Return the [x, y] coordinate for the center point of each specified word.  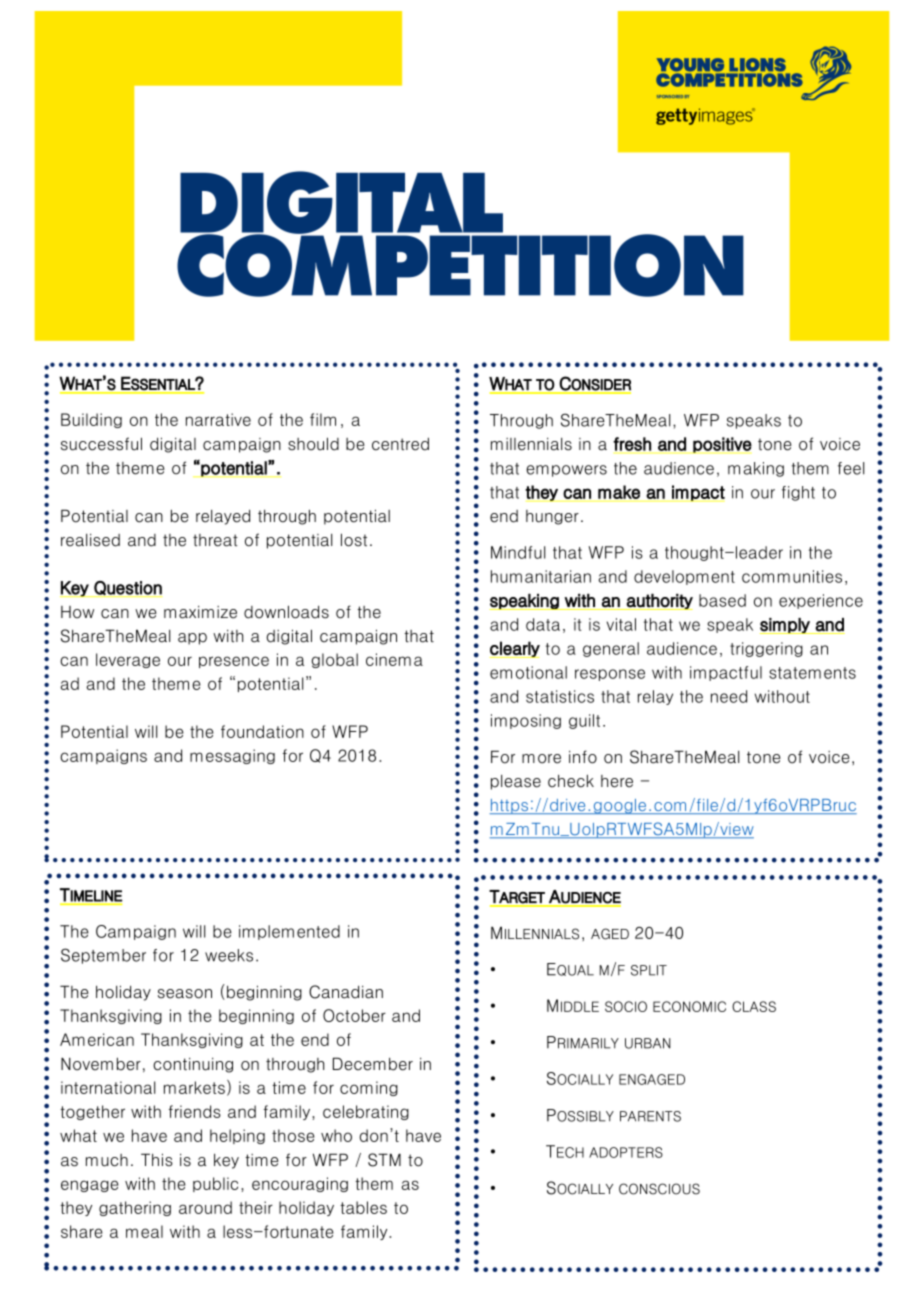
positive [722, 445]
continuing [193, 1065]
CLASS [754, 1006]
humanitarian [541, 576]
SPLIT [649, 970]
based [722, 600]
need [729, 696]
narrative [218, 419]
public [215, 1184]
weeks [229, 955]
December [373, 1064]
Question [127, 589]
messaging [232, 756]
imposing [526, 721]
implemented [289, 932]
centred [400, 444]
